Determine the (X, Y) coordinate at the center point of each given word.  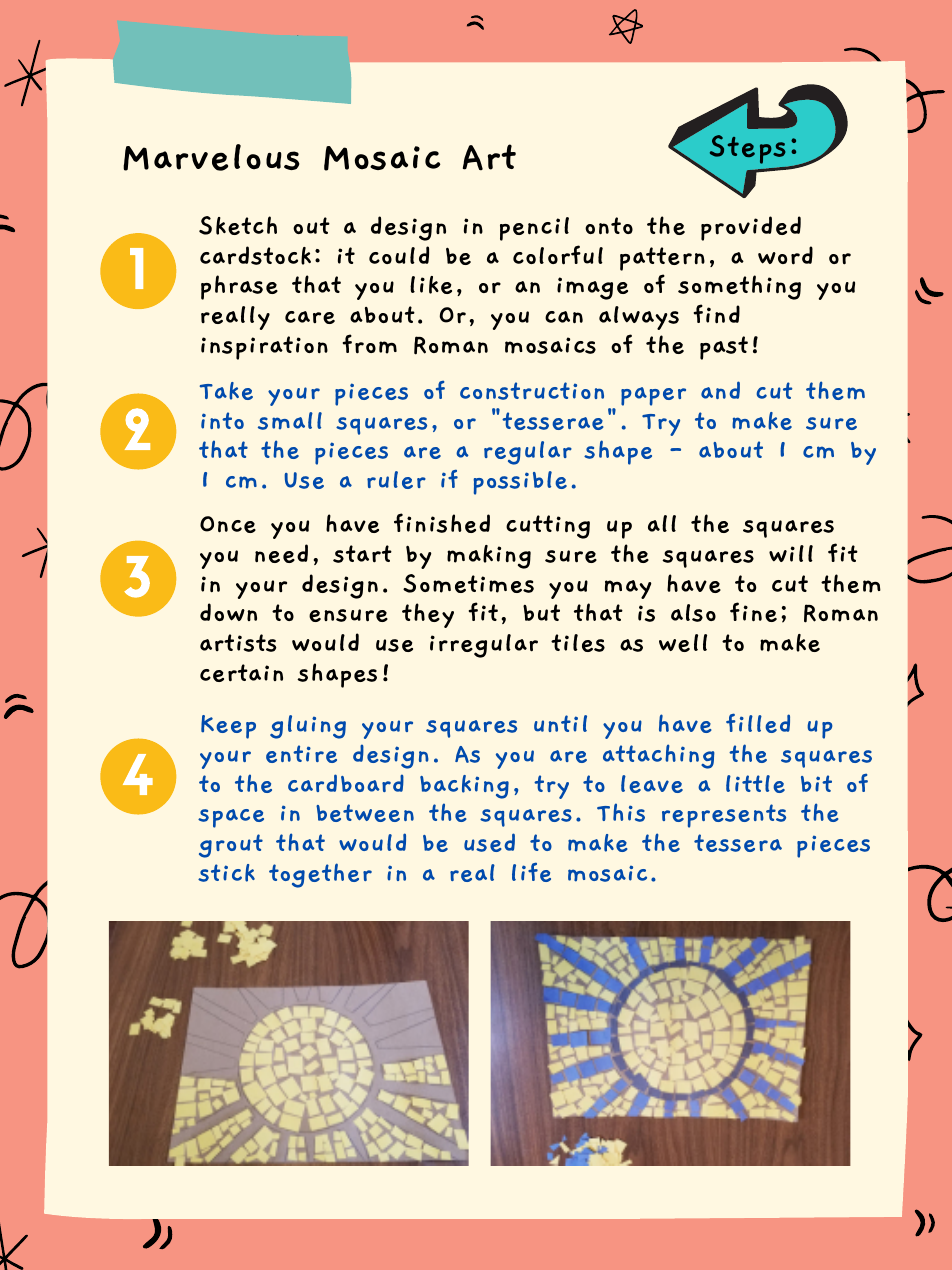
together (320, 875)
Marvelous (211, 157)
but (541, 612)
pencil (534, 229)
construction (532, 391)
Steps (748, 149)
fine (753, 612)
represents (724, 816)
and (720, 390)
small (290, 421)
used (489, 842)
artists (238, 643)
